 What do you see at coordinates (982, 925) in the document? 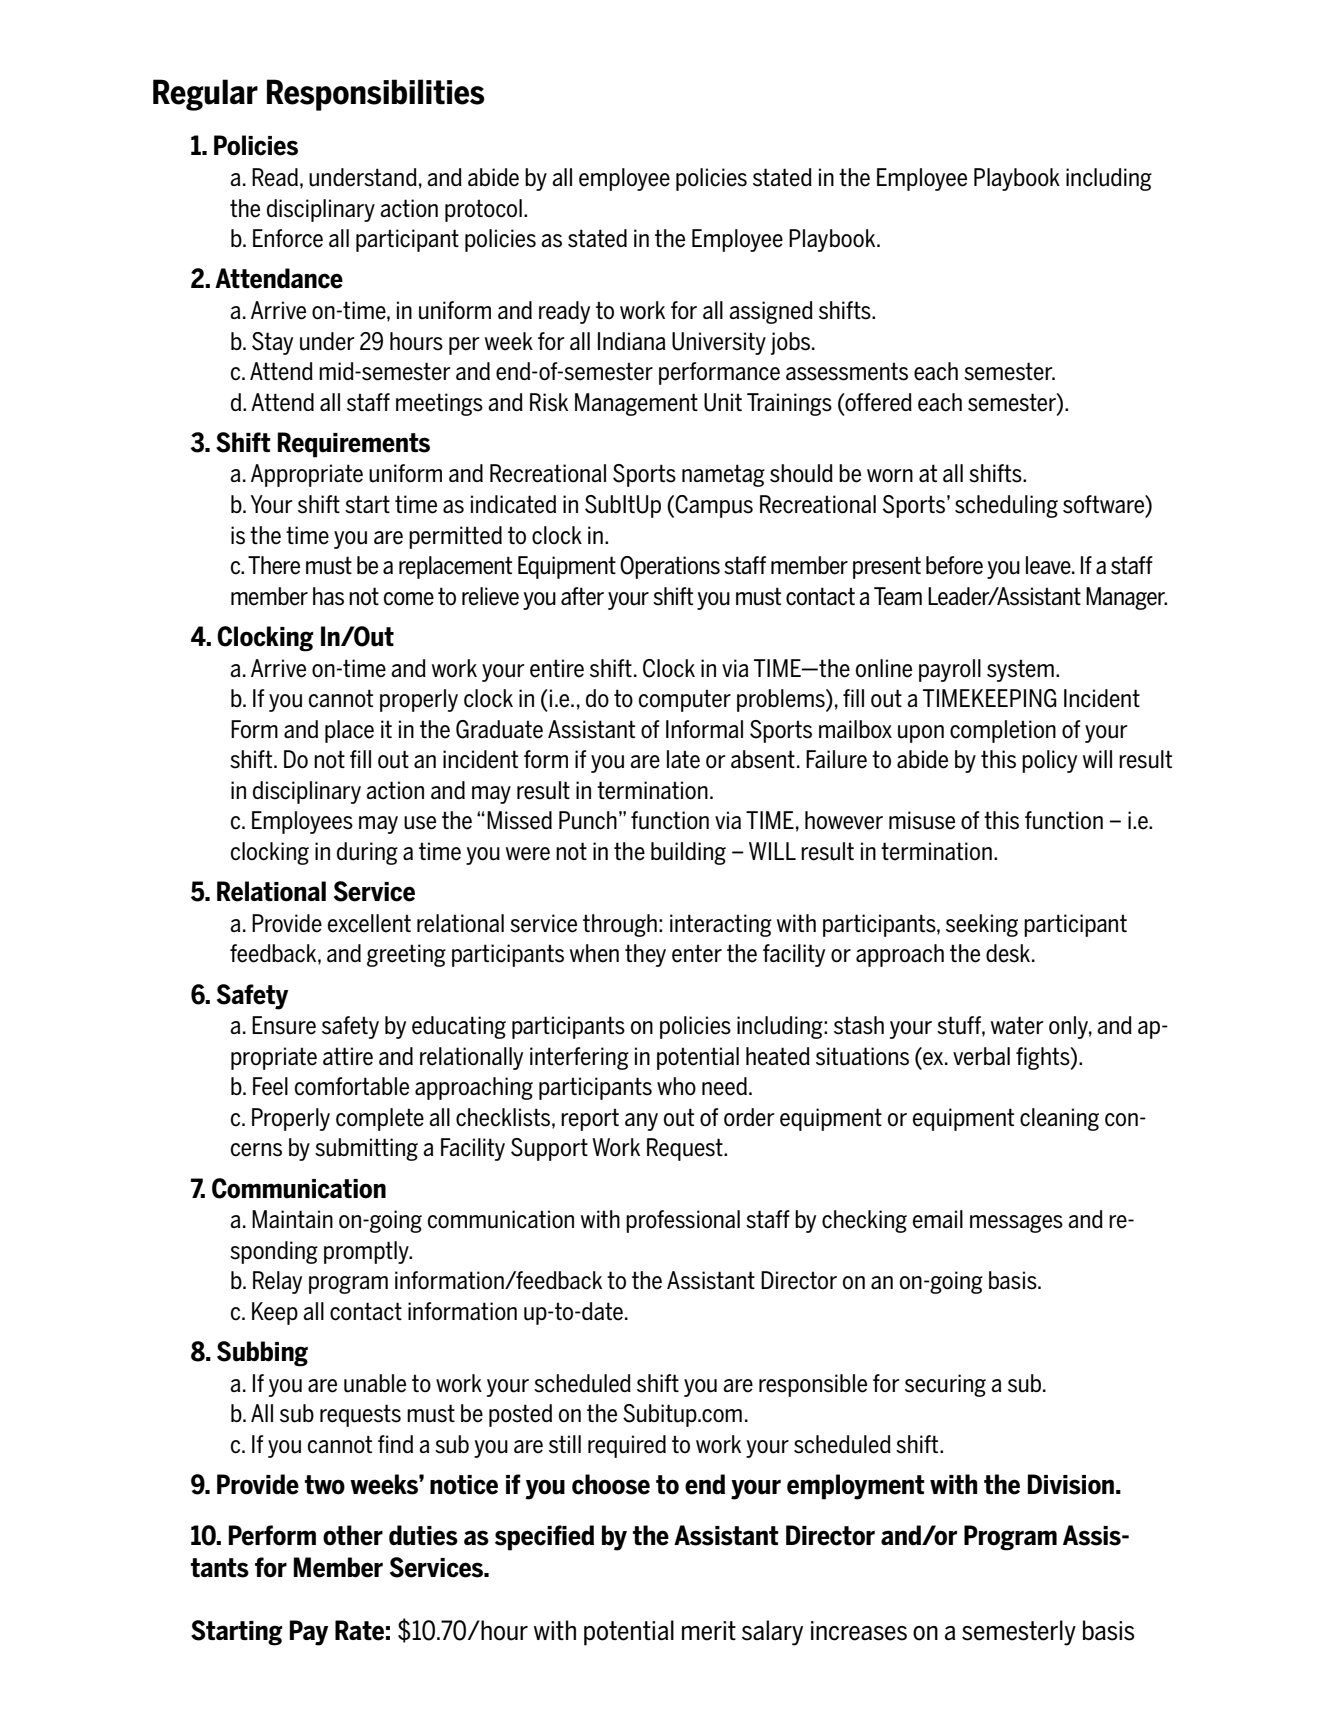
I see `seeking` at bounding box center [982, 925].
